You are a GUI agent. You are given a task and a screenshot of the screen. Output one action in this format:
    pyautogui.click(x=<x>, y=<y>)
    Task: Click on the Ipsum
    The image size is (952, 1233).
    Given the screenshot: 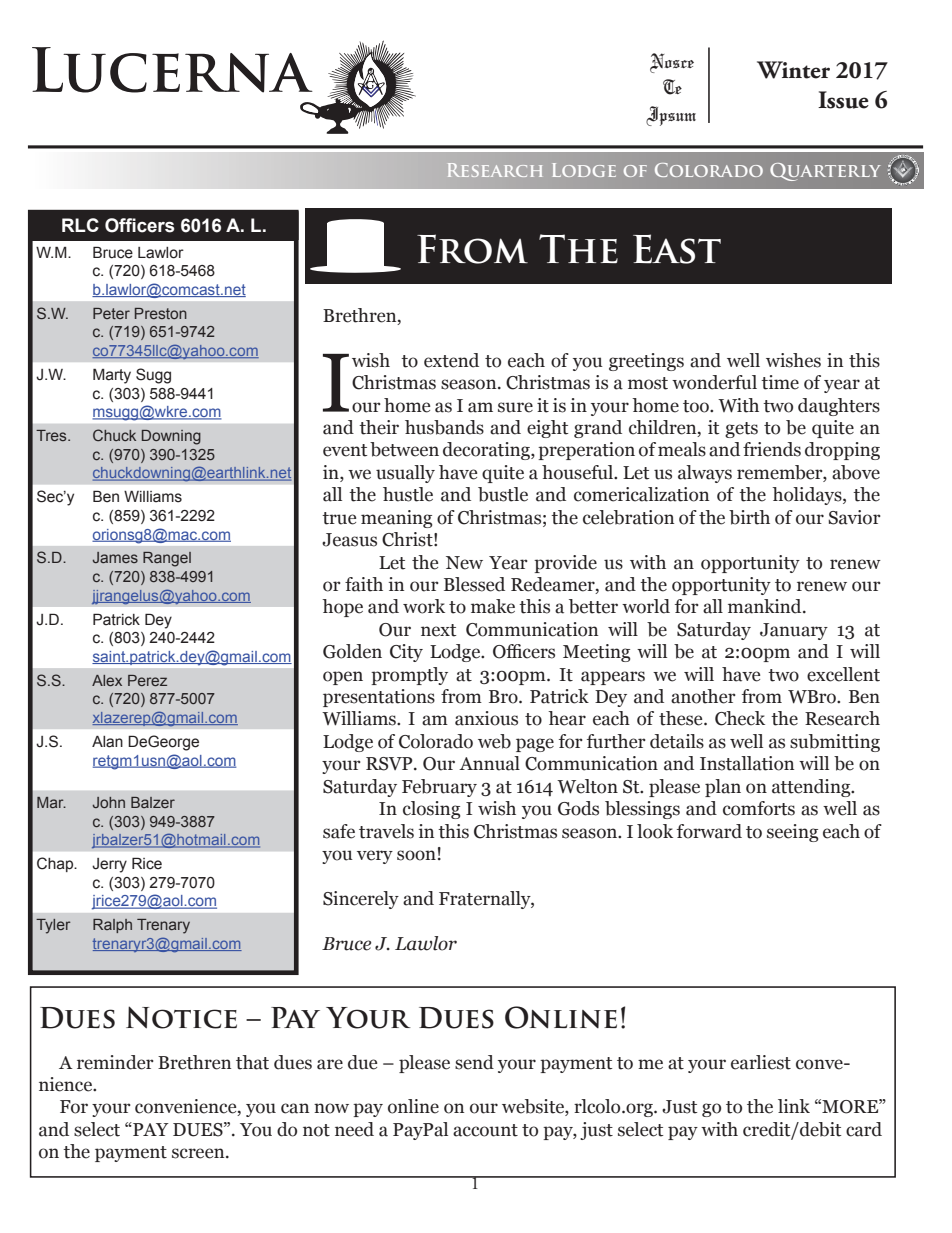 What is the action you would take?
    pyautogui.click(x=671, y=116)
